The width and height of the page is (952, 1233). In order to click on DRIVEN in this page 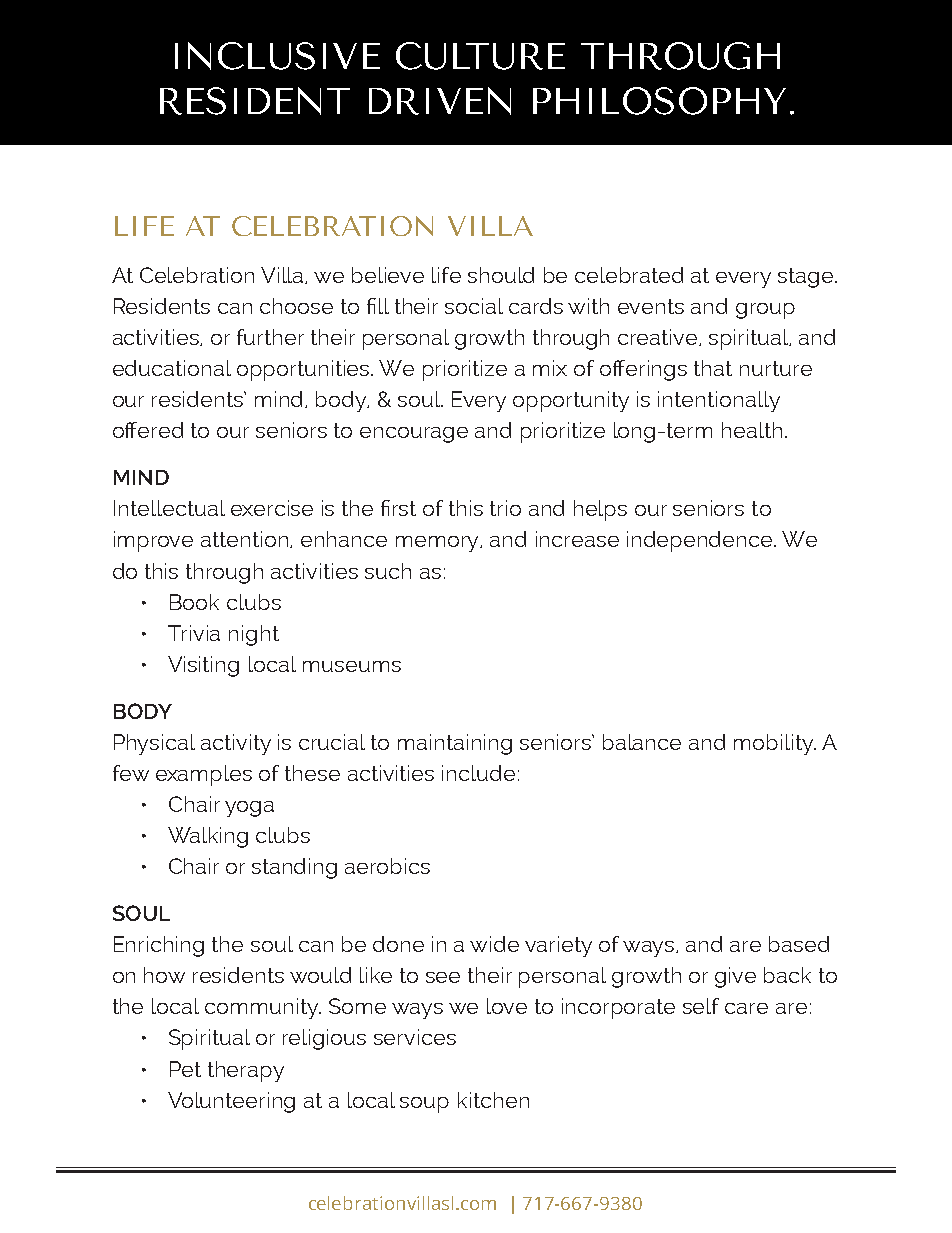, I will do `click(440, 101)`.
